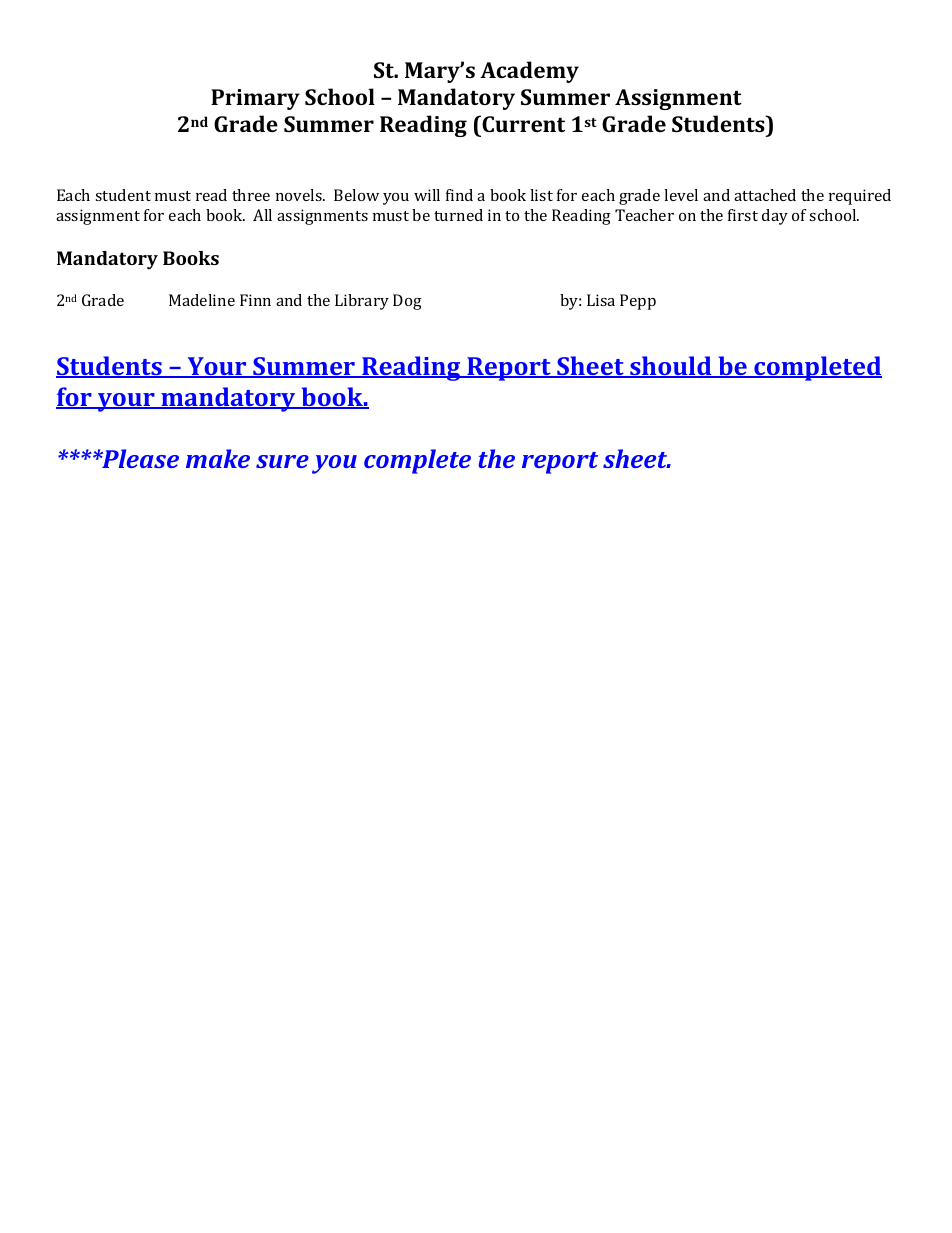 The height and width of the screenshot is (1233, 952). I want to click on day, so click(775, 217).
